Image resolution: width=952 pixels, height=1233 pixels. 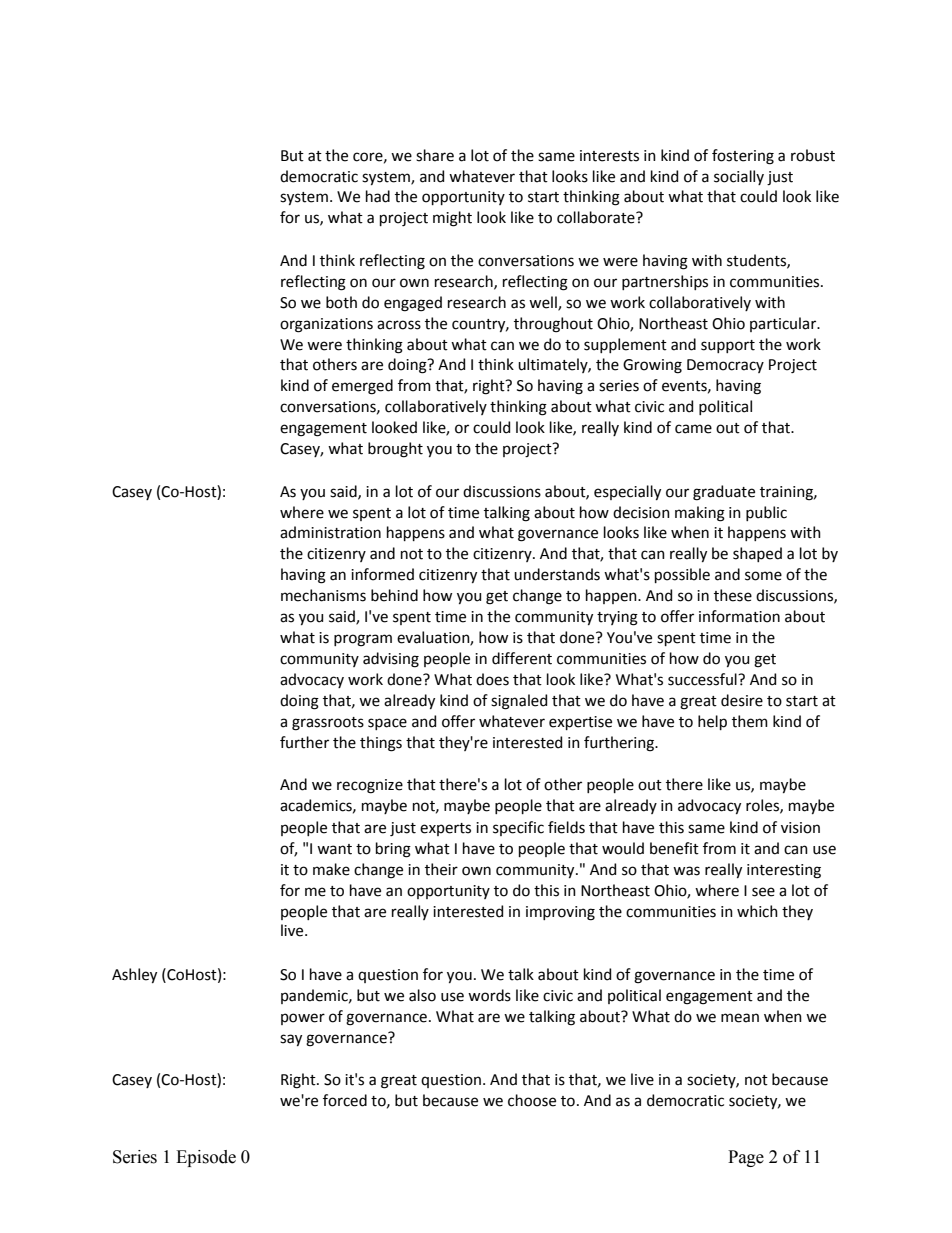 What do you see at coordinates (739, 177) in the screenshot?
I see `socially` at bounding box center [739, 177].
